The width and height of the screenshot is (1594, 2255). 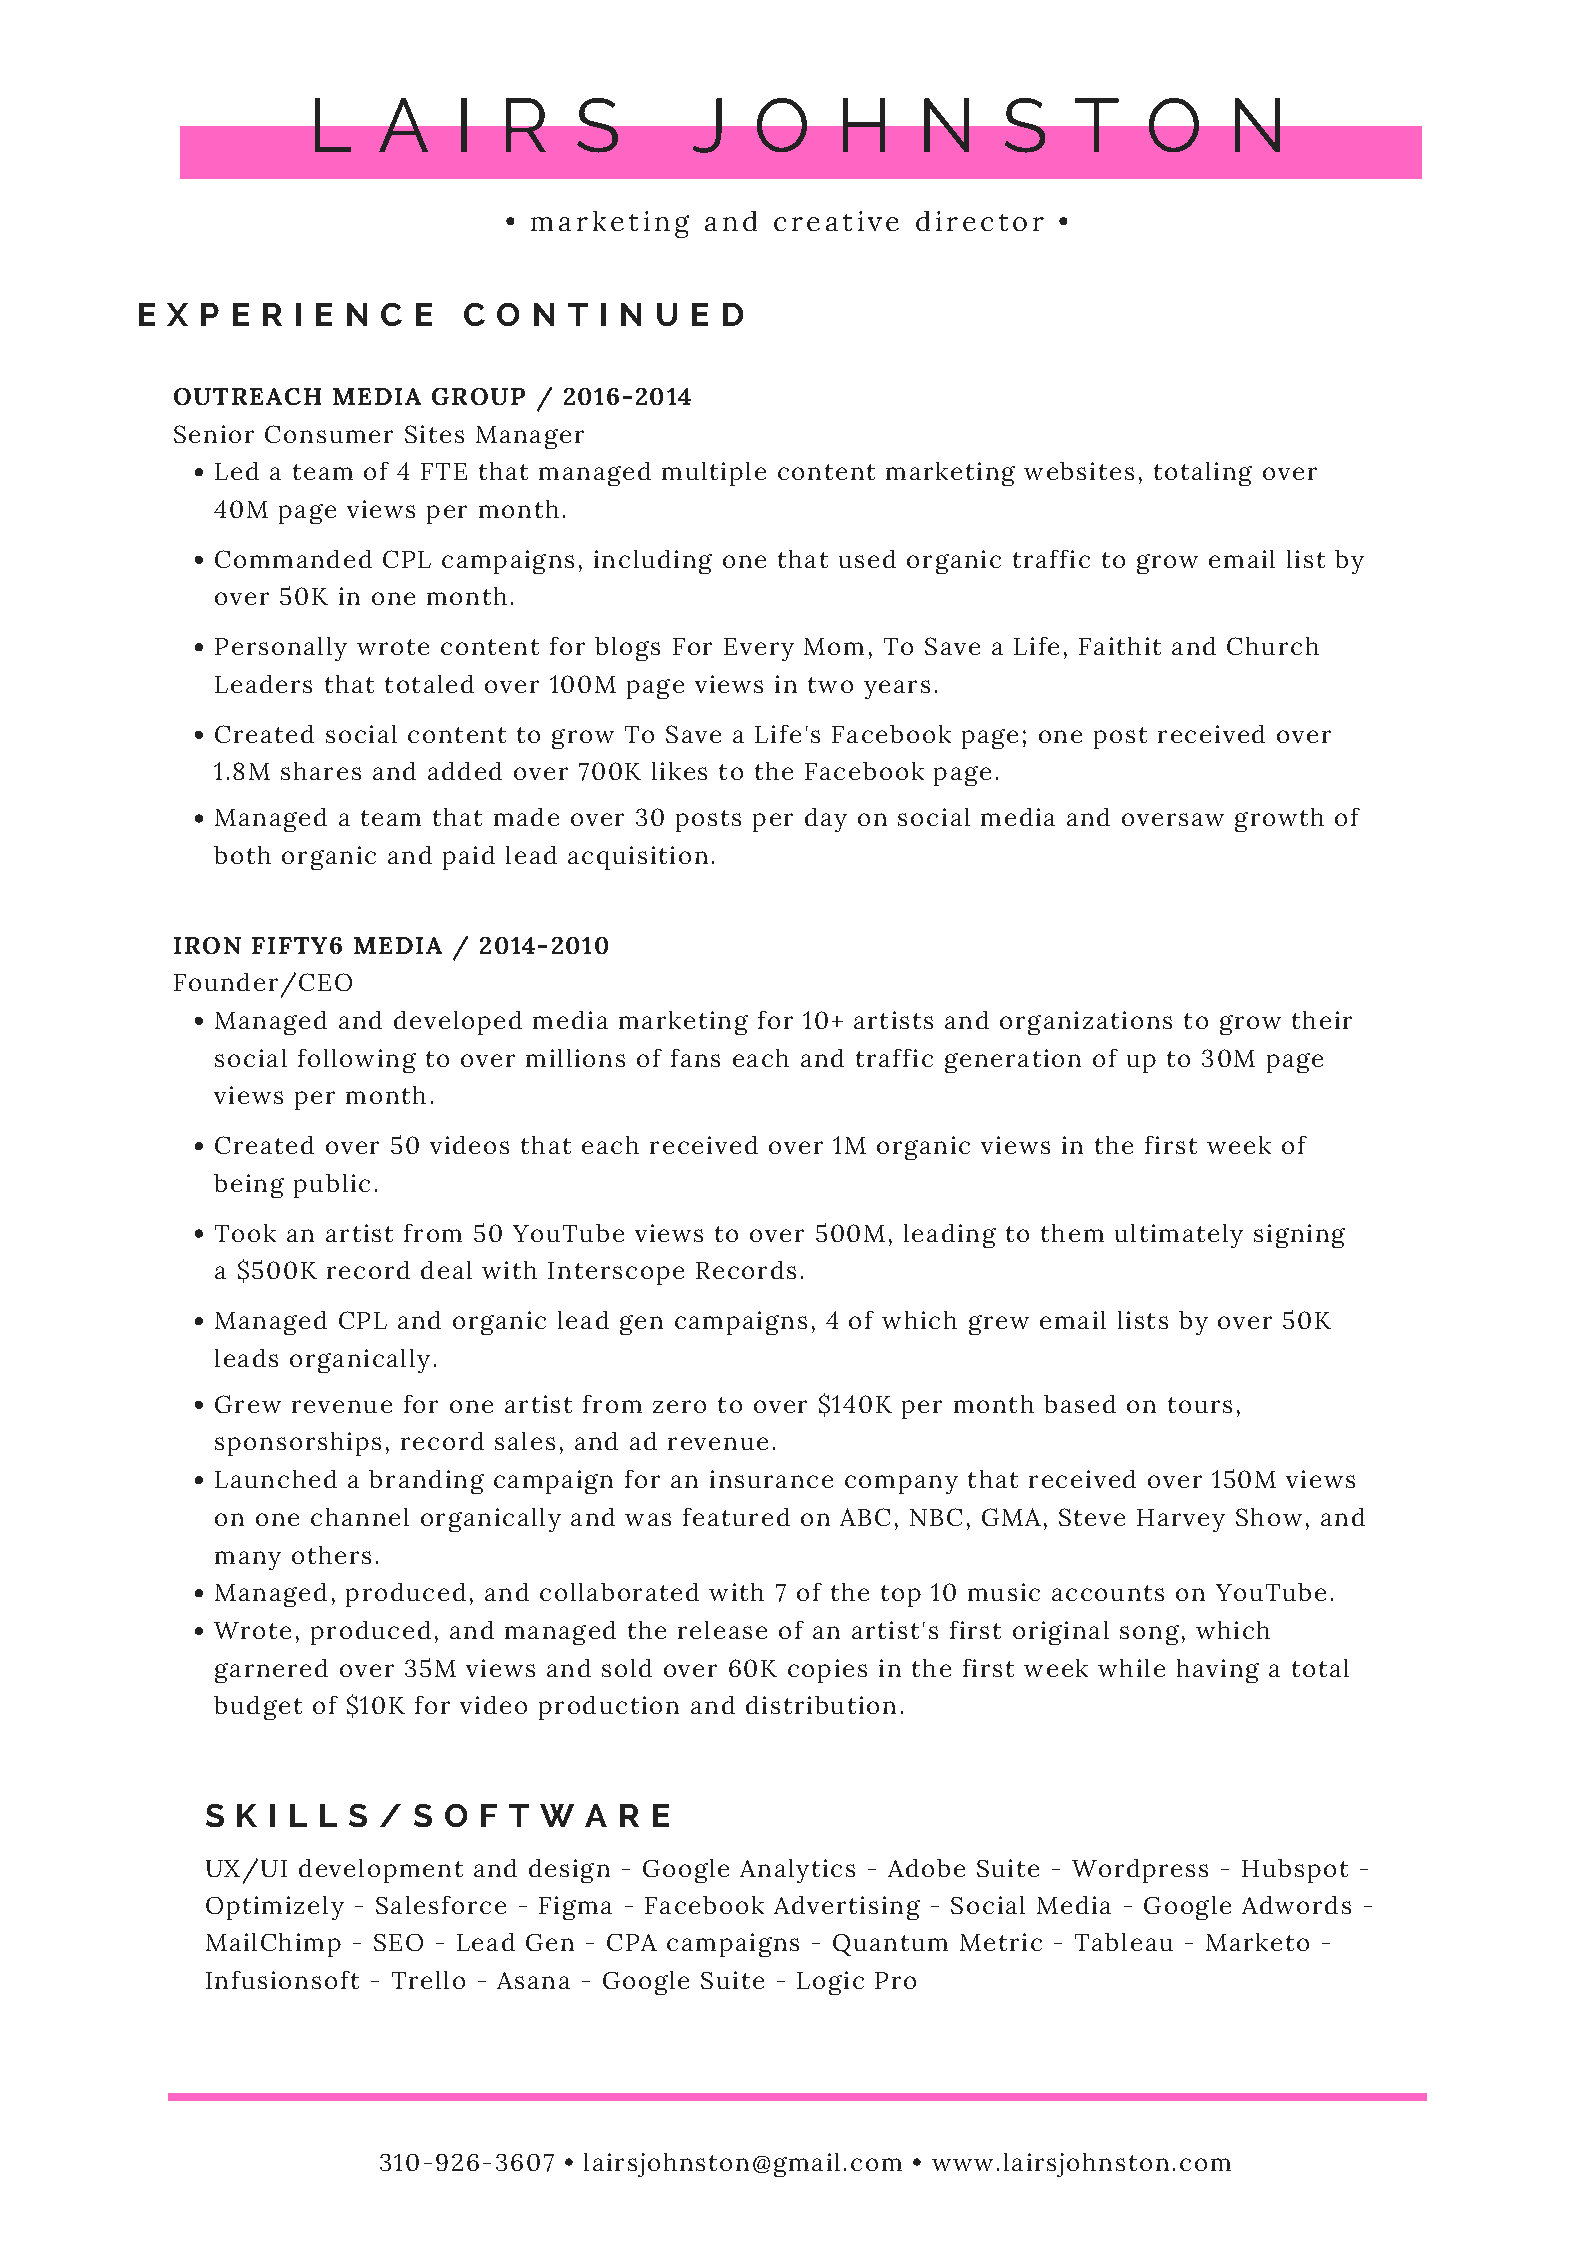 I want to click on shares, so click(x=321, y=771).
